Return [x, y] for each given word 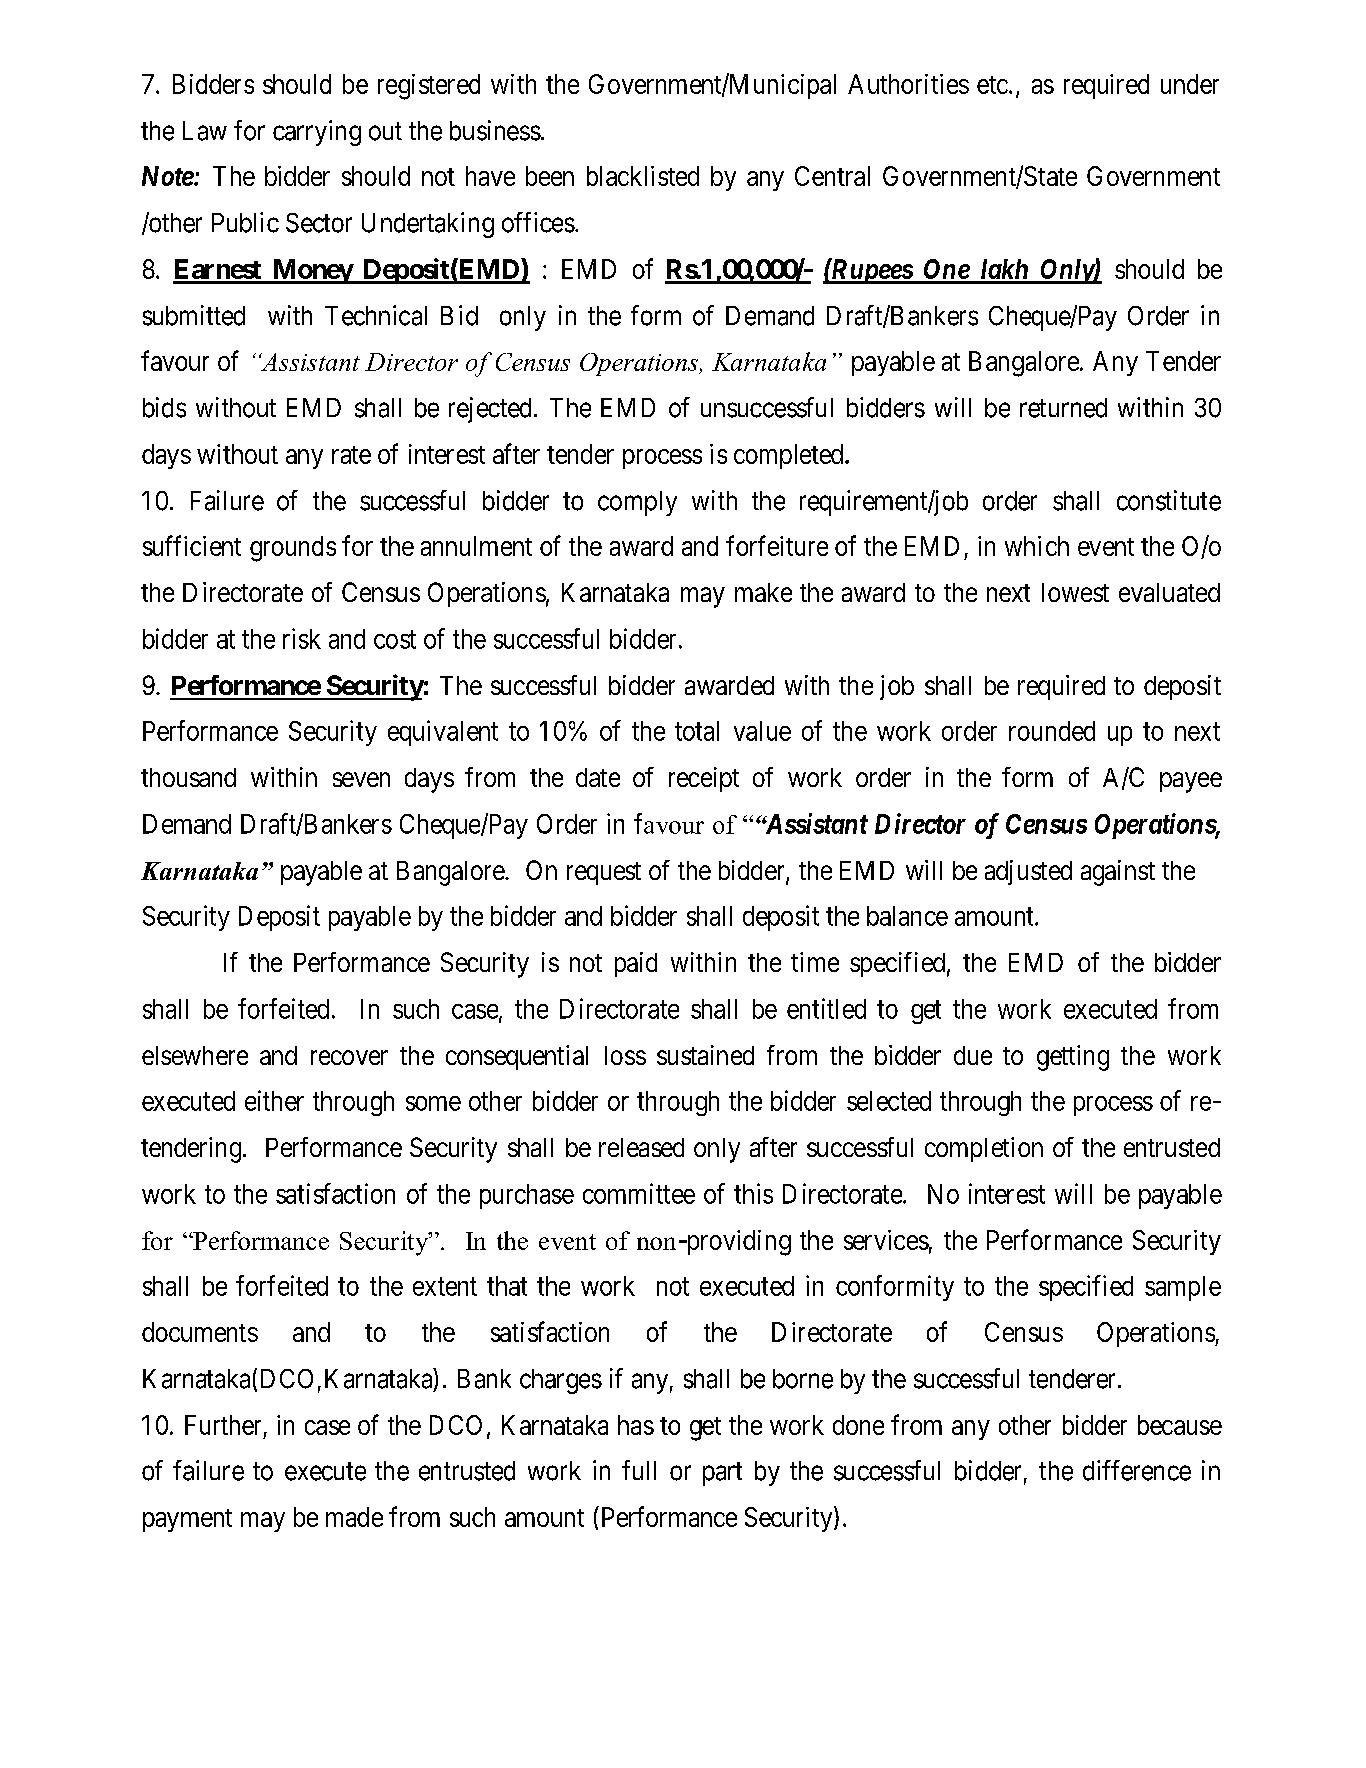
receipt [704, 779]
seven [361, 779]
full [639, 1470]
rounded [1052, 731]
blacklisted [643, 176]
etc [992, 85]
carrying [317, 133]
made [354, 1517]
